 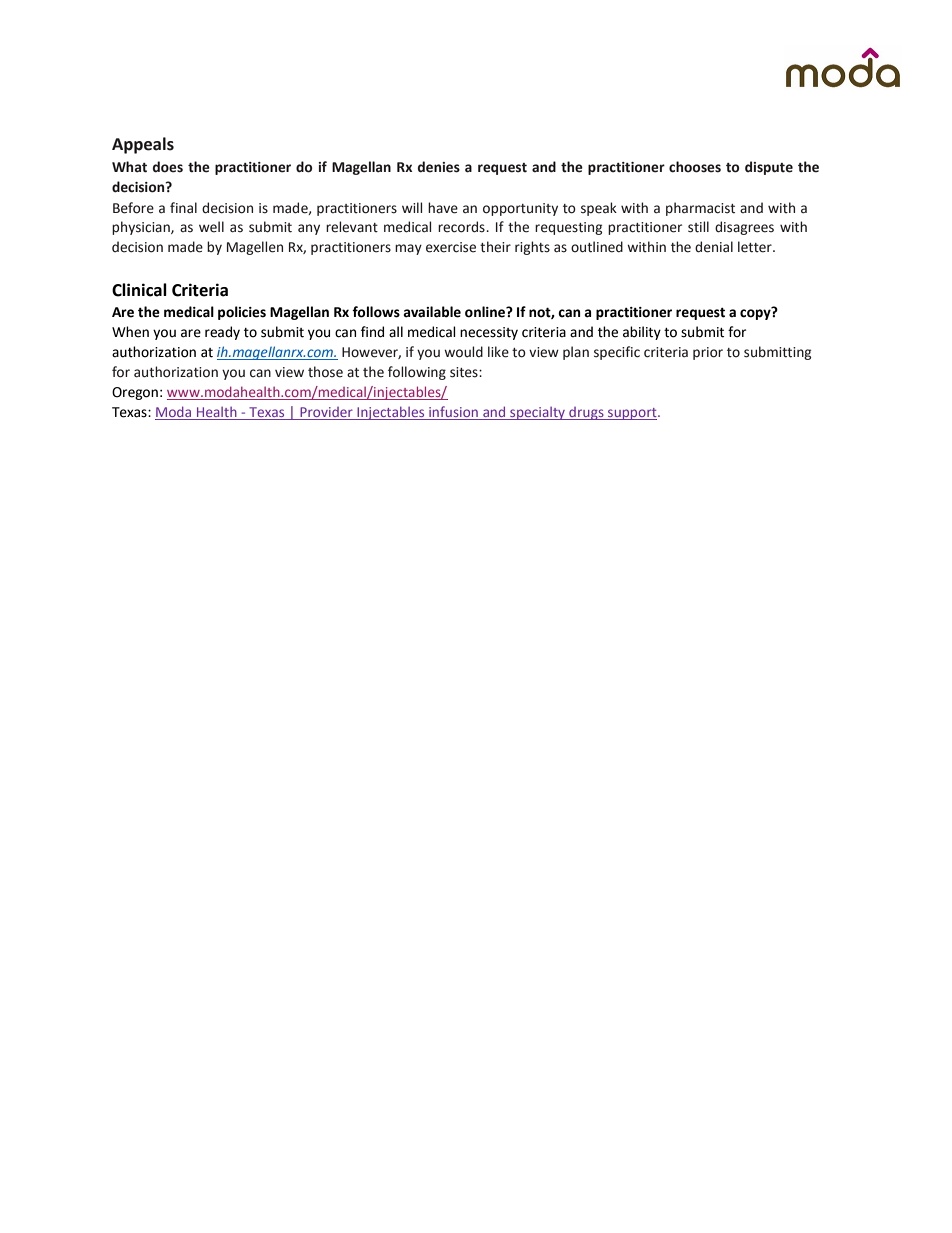 What do you see at coordinates (143, 145) in the image?
I see `Appeals` at bounding box center [143, 145].
